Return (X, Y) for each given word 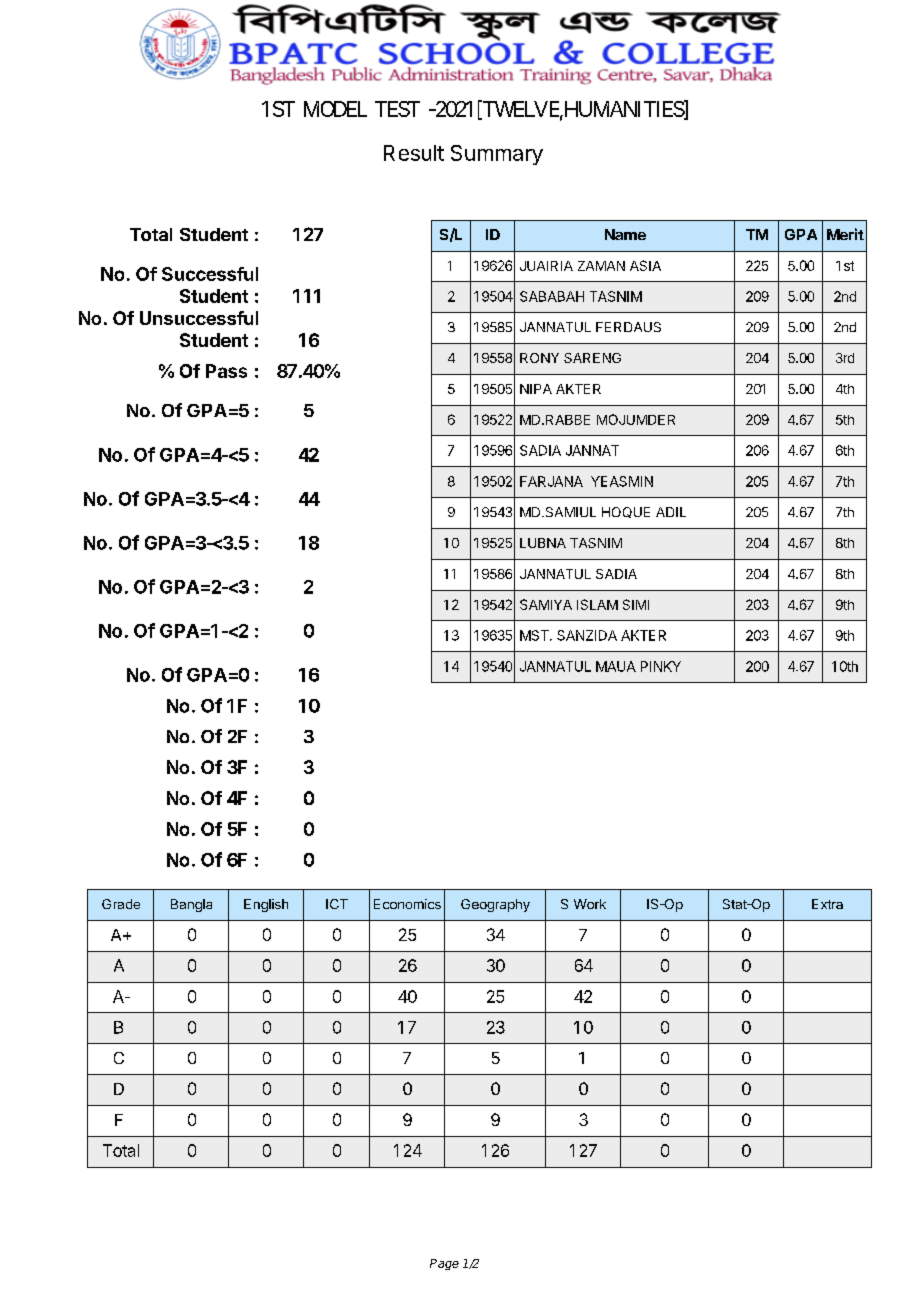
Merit (845, 234)
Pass (226, 371)
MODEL (335, 109)
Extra (827, 904)
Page (444, 1264)
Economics (407, 904)
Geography (495, 905)
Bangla (191, 905)
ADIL (671, 512)
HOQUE (626, 512)
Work (590, 904)
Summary (497, 155)
